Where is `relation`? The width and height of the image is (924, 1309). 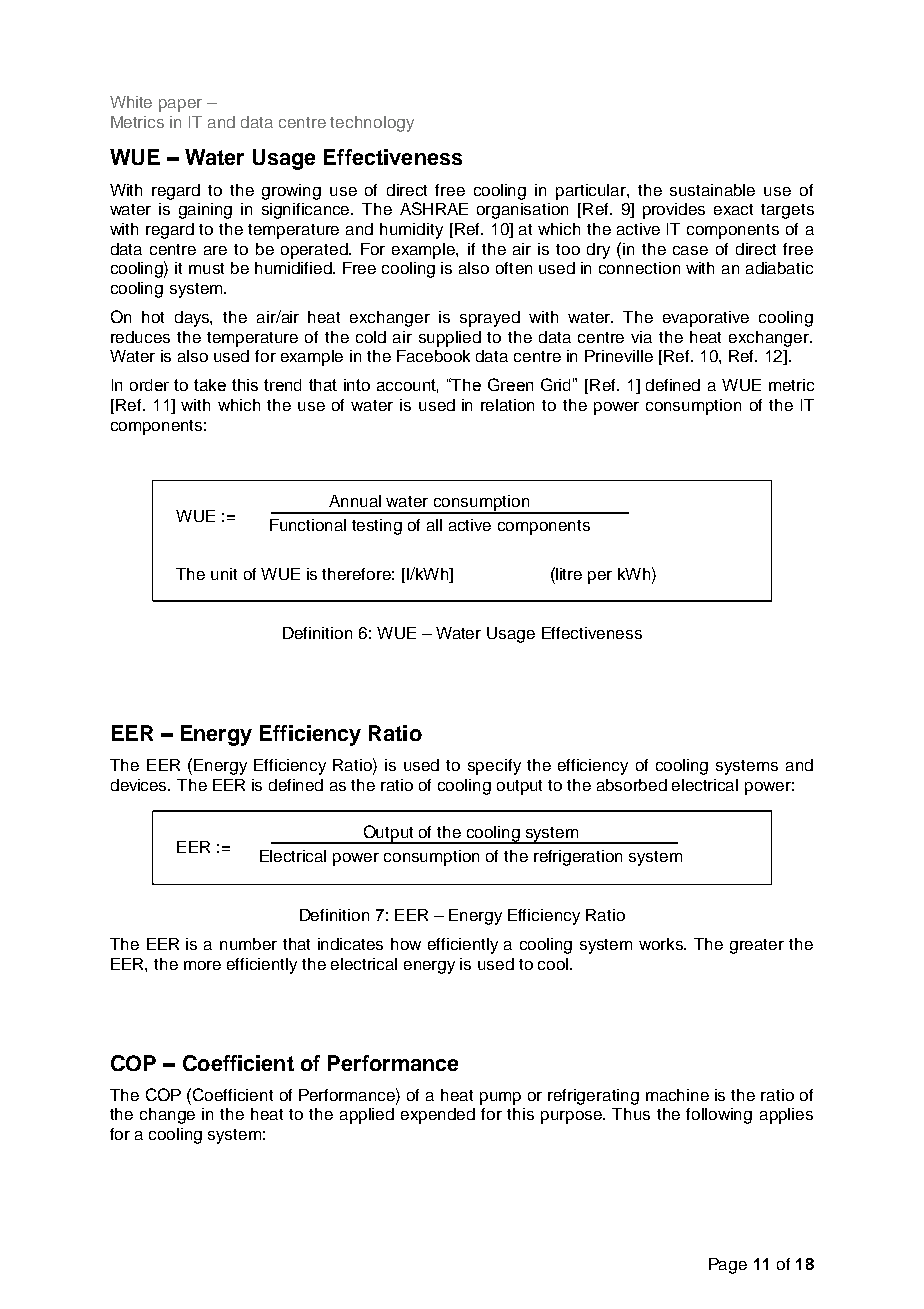
relation is located at coordinates (507, 405).
